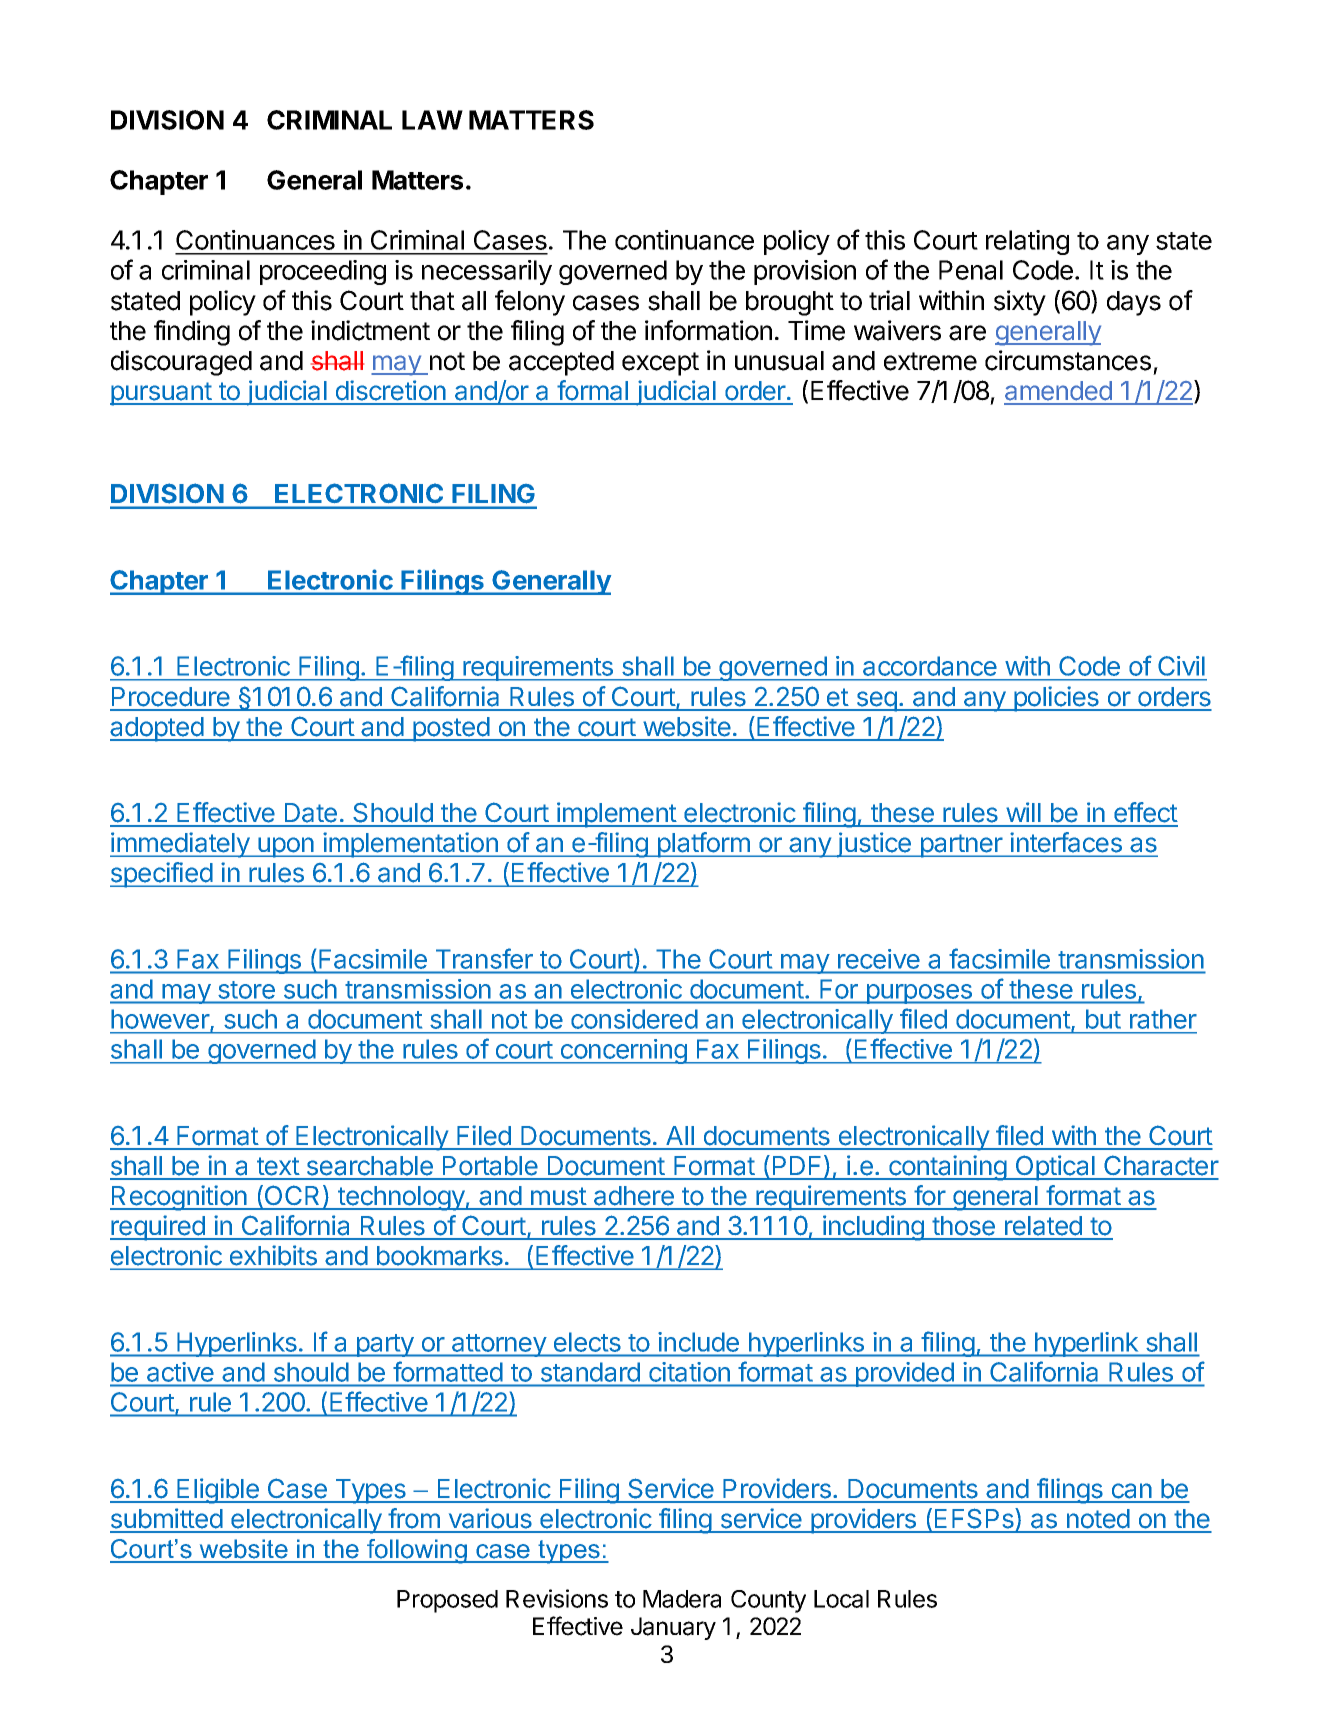 The height and width of the image is (1725, 1333). I want to click on but, so click(1103, 1019).
